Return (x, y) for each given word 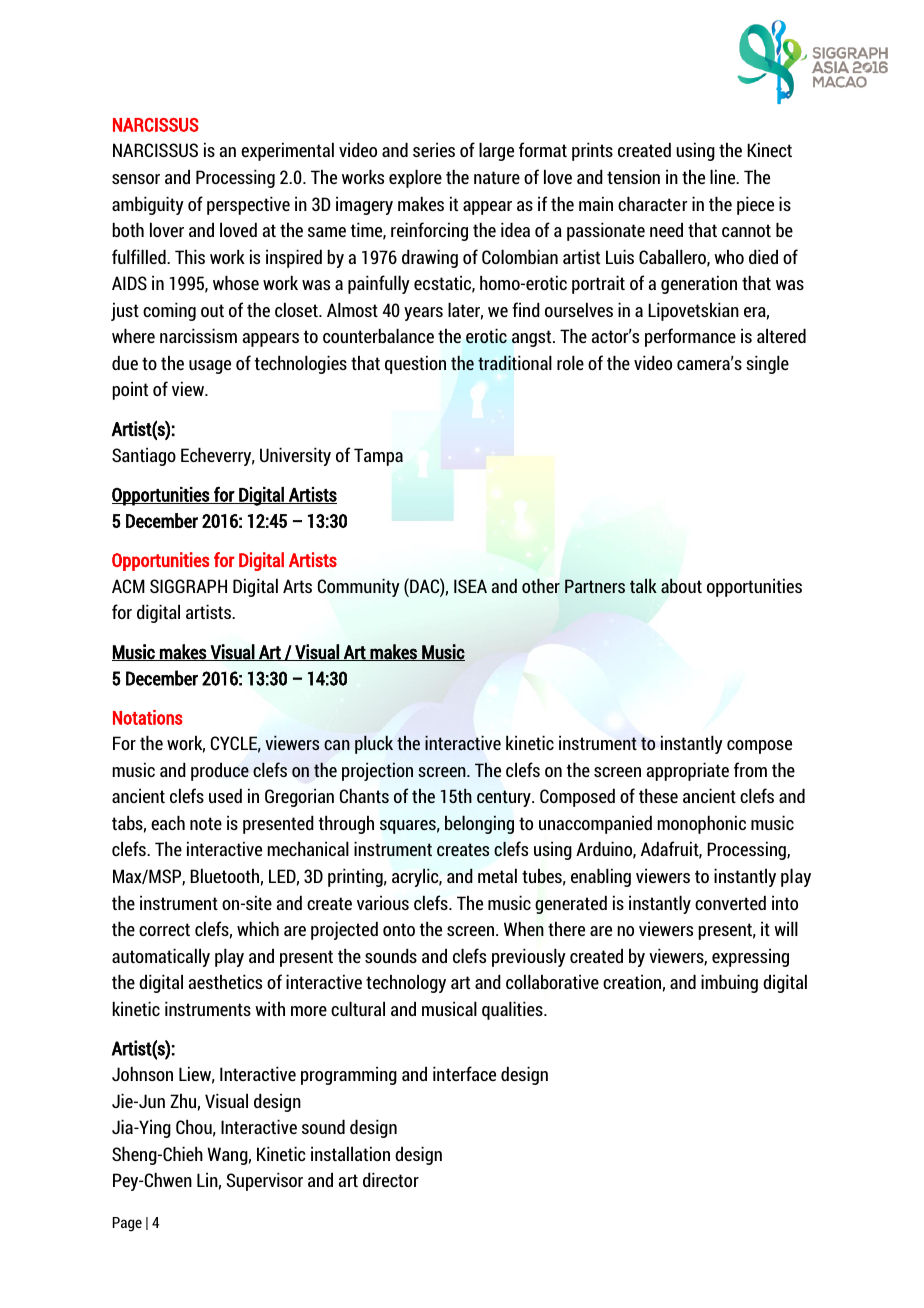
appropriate (688, 771)
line (724, 176)
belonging (479, 824)
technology (406, 983)
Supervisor (264, 1181)
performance (690, 337)
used (225, 795)
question (415, 364)
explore (415, 178)
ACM (128, 586)
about (681, 586)
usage (210, 367)
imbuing (729, 983)
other (541, 586)
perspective (248, 205)
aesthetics (225, 981)
